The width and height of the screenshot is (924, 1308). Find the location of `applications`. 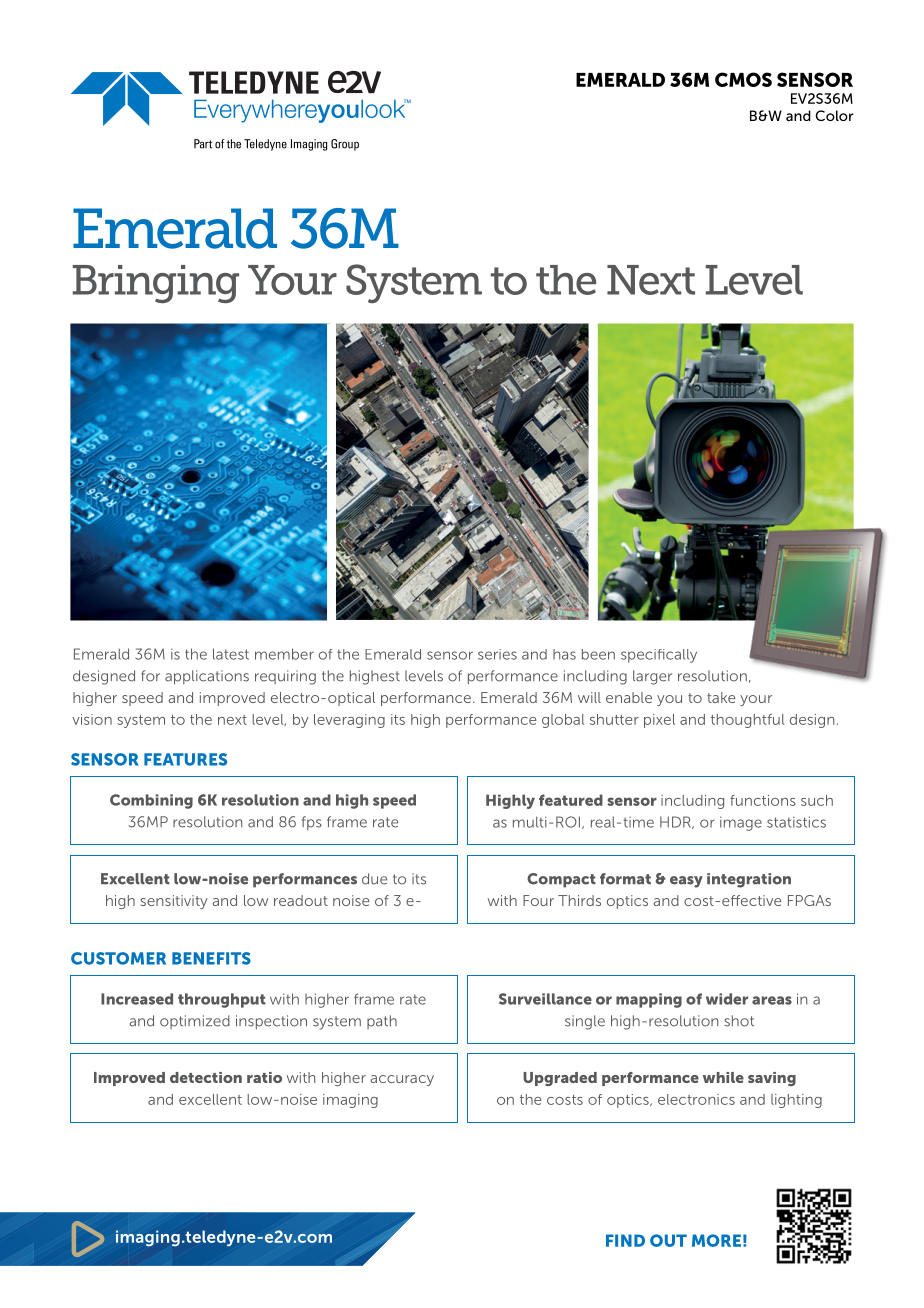

applications is located at coordinates (207, 677).
